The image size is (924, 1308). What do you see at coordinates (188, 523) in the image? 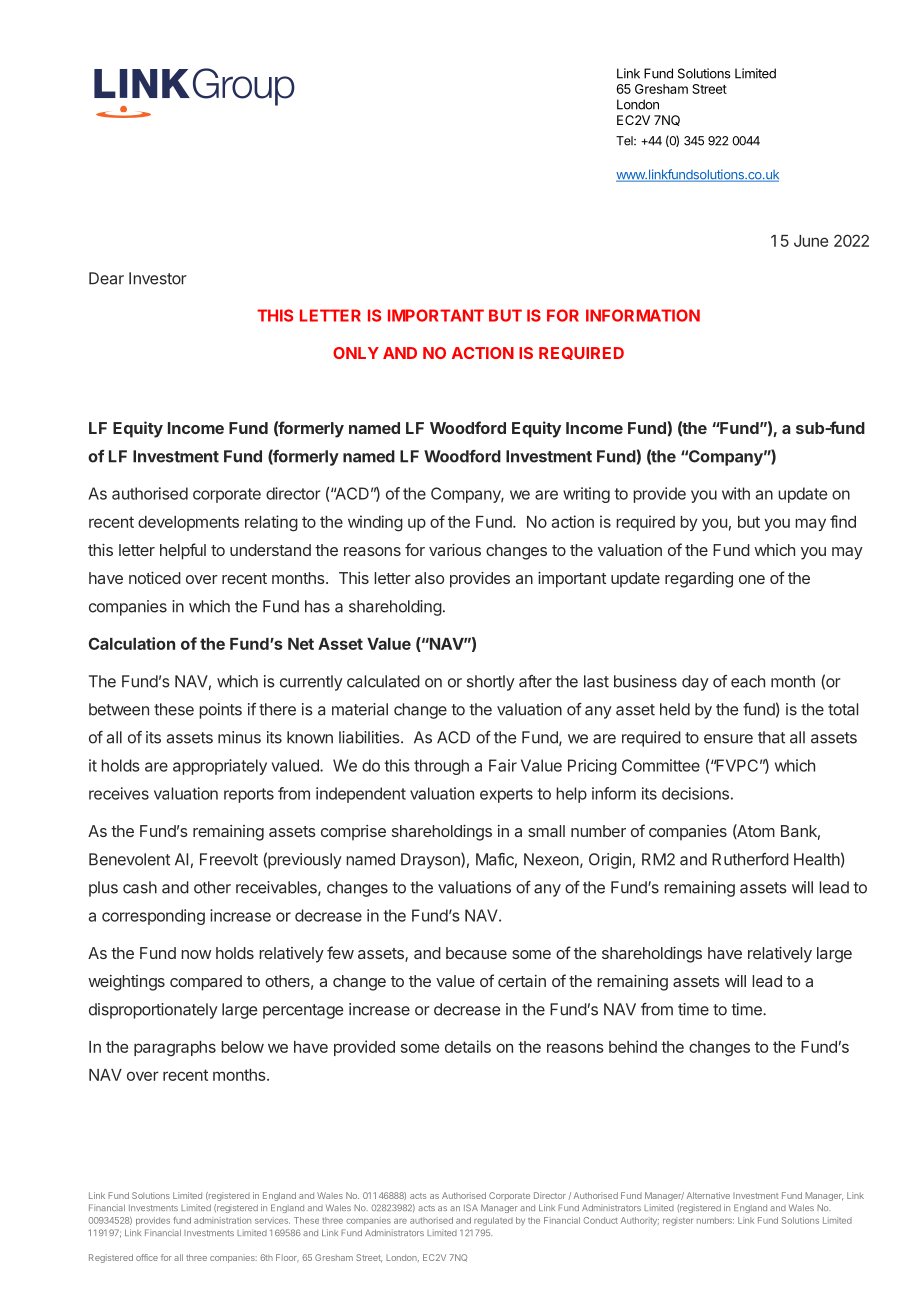
I see `developments` at bounding box center [188, 523].
